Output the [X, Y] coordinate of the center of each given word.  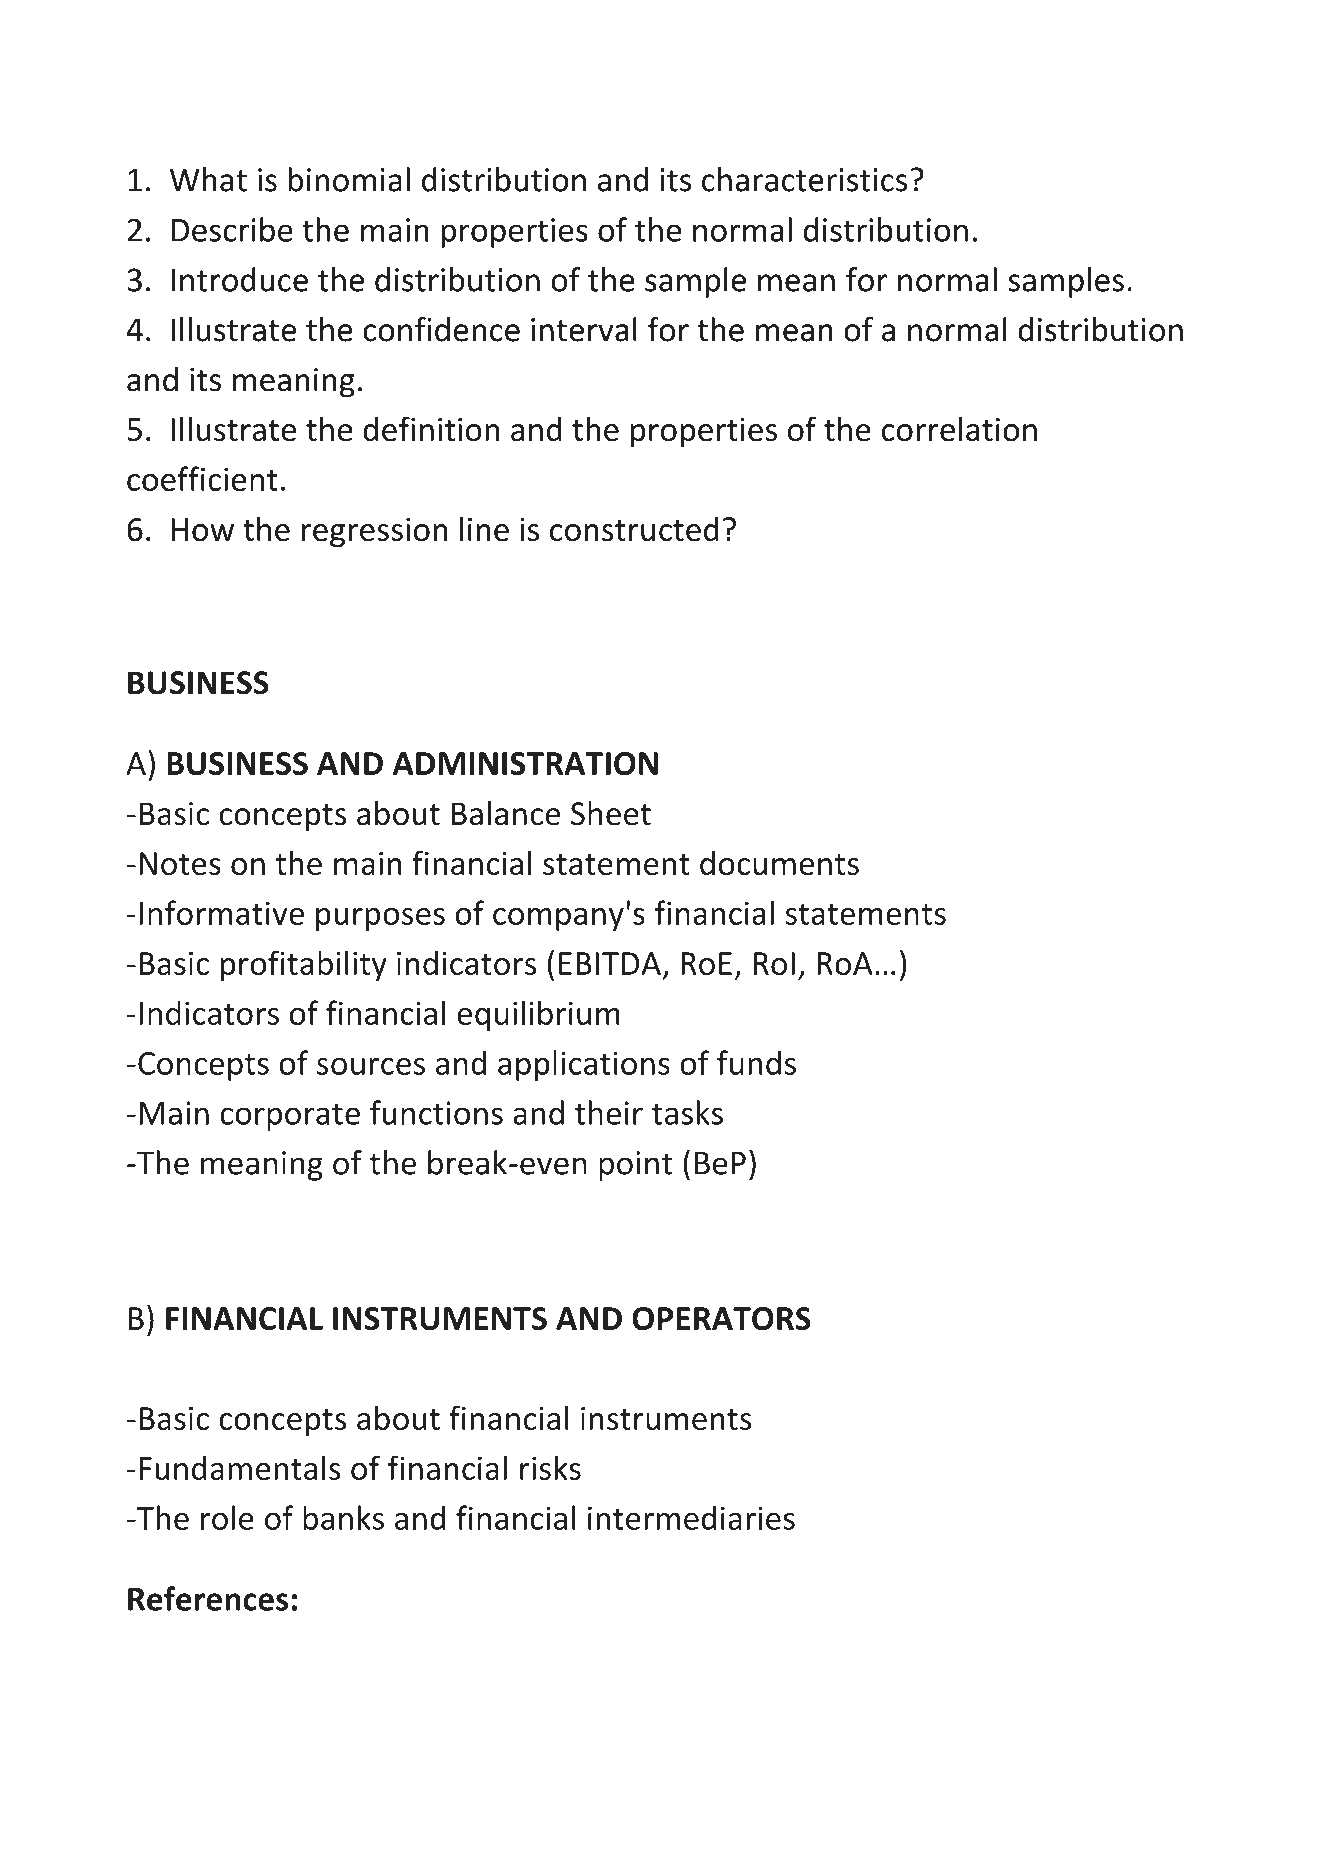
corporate [290, 1117]
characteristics [804, 179]
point [635, 1166]
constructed [634, 529]
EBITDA [610, 963]
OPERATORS [721, 1318]
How [202, 529]
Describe [232, 229]
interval [584, 329]
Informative [222, 912]
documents [779, 862]
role [227, 1517]
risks [550, 1467]
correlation [959, 428]
